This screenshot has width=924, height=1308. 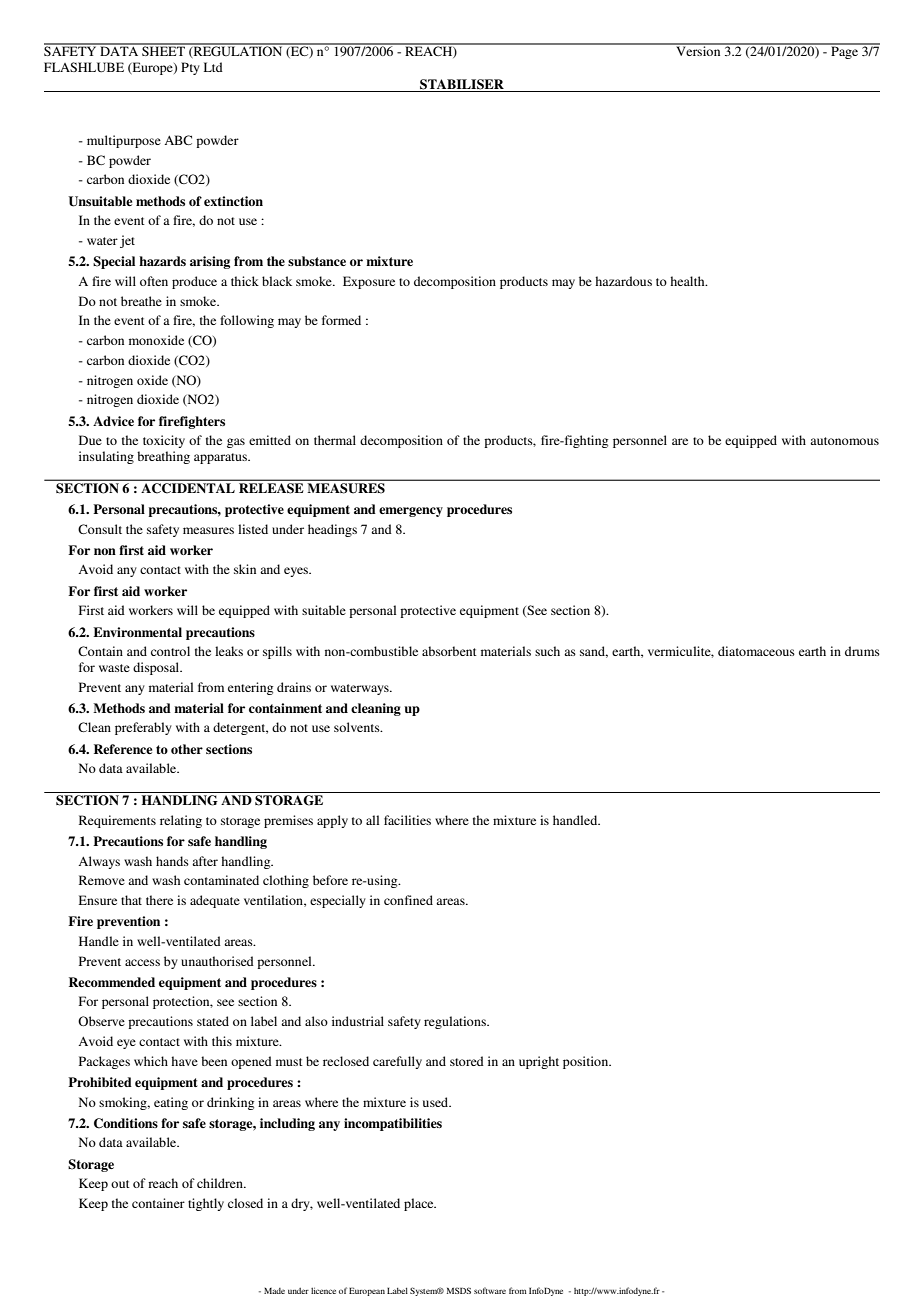 I want to click on Pty, so click(x=190, y=68).
